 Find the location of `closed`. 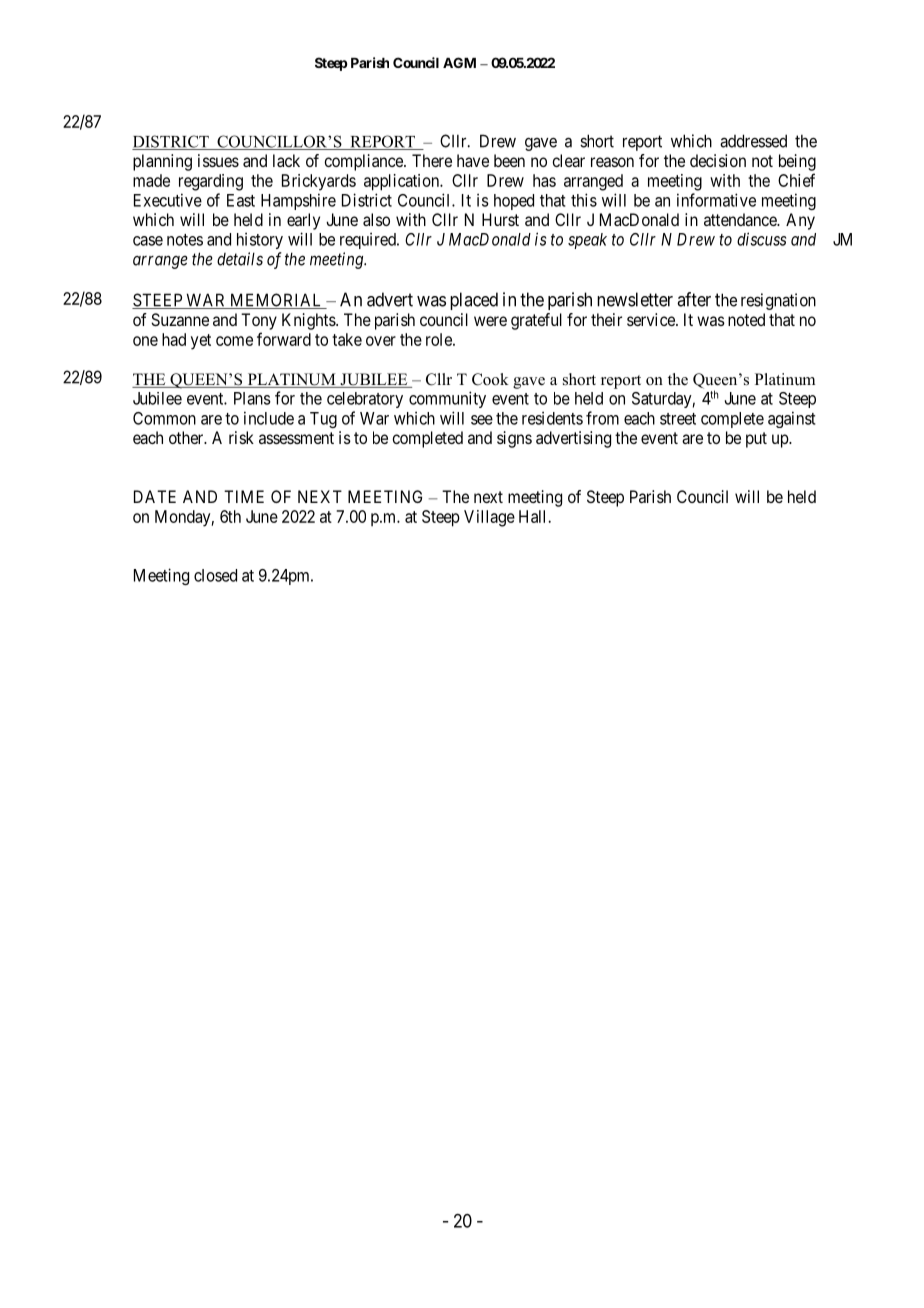

closed is located at coordinates (215, 575).
